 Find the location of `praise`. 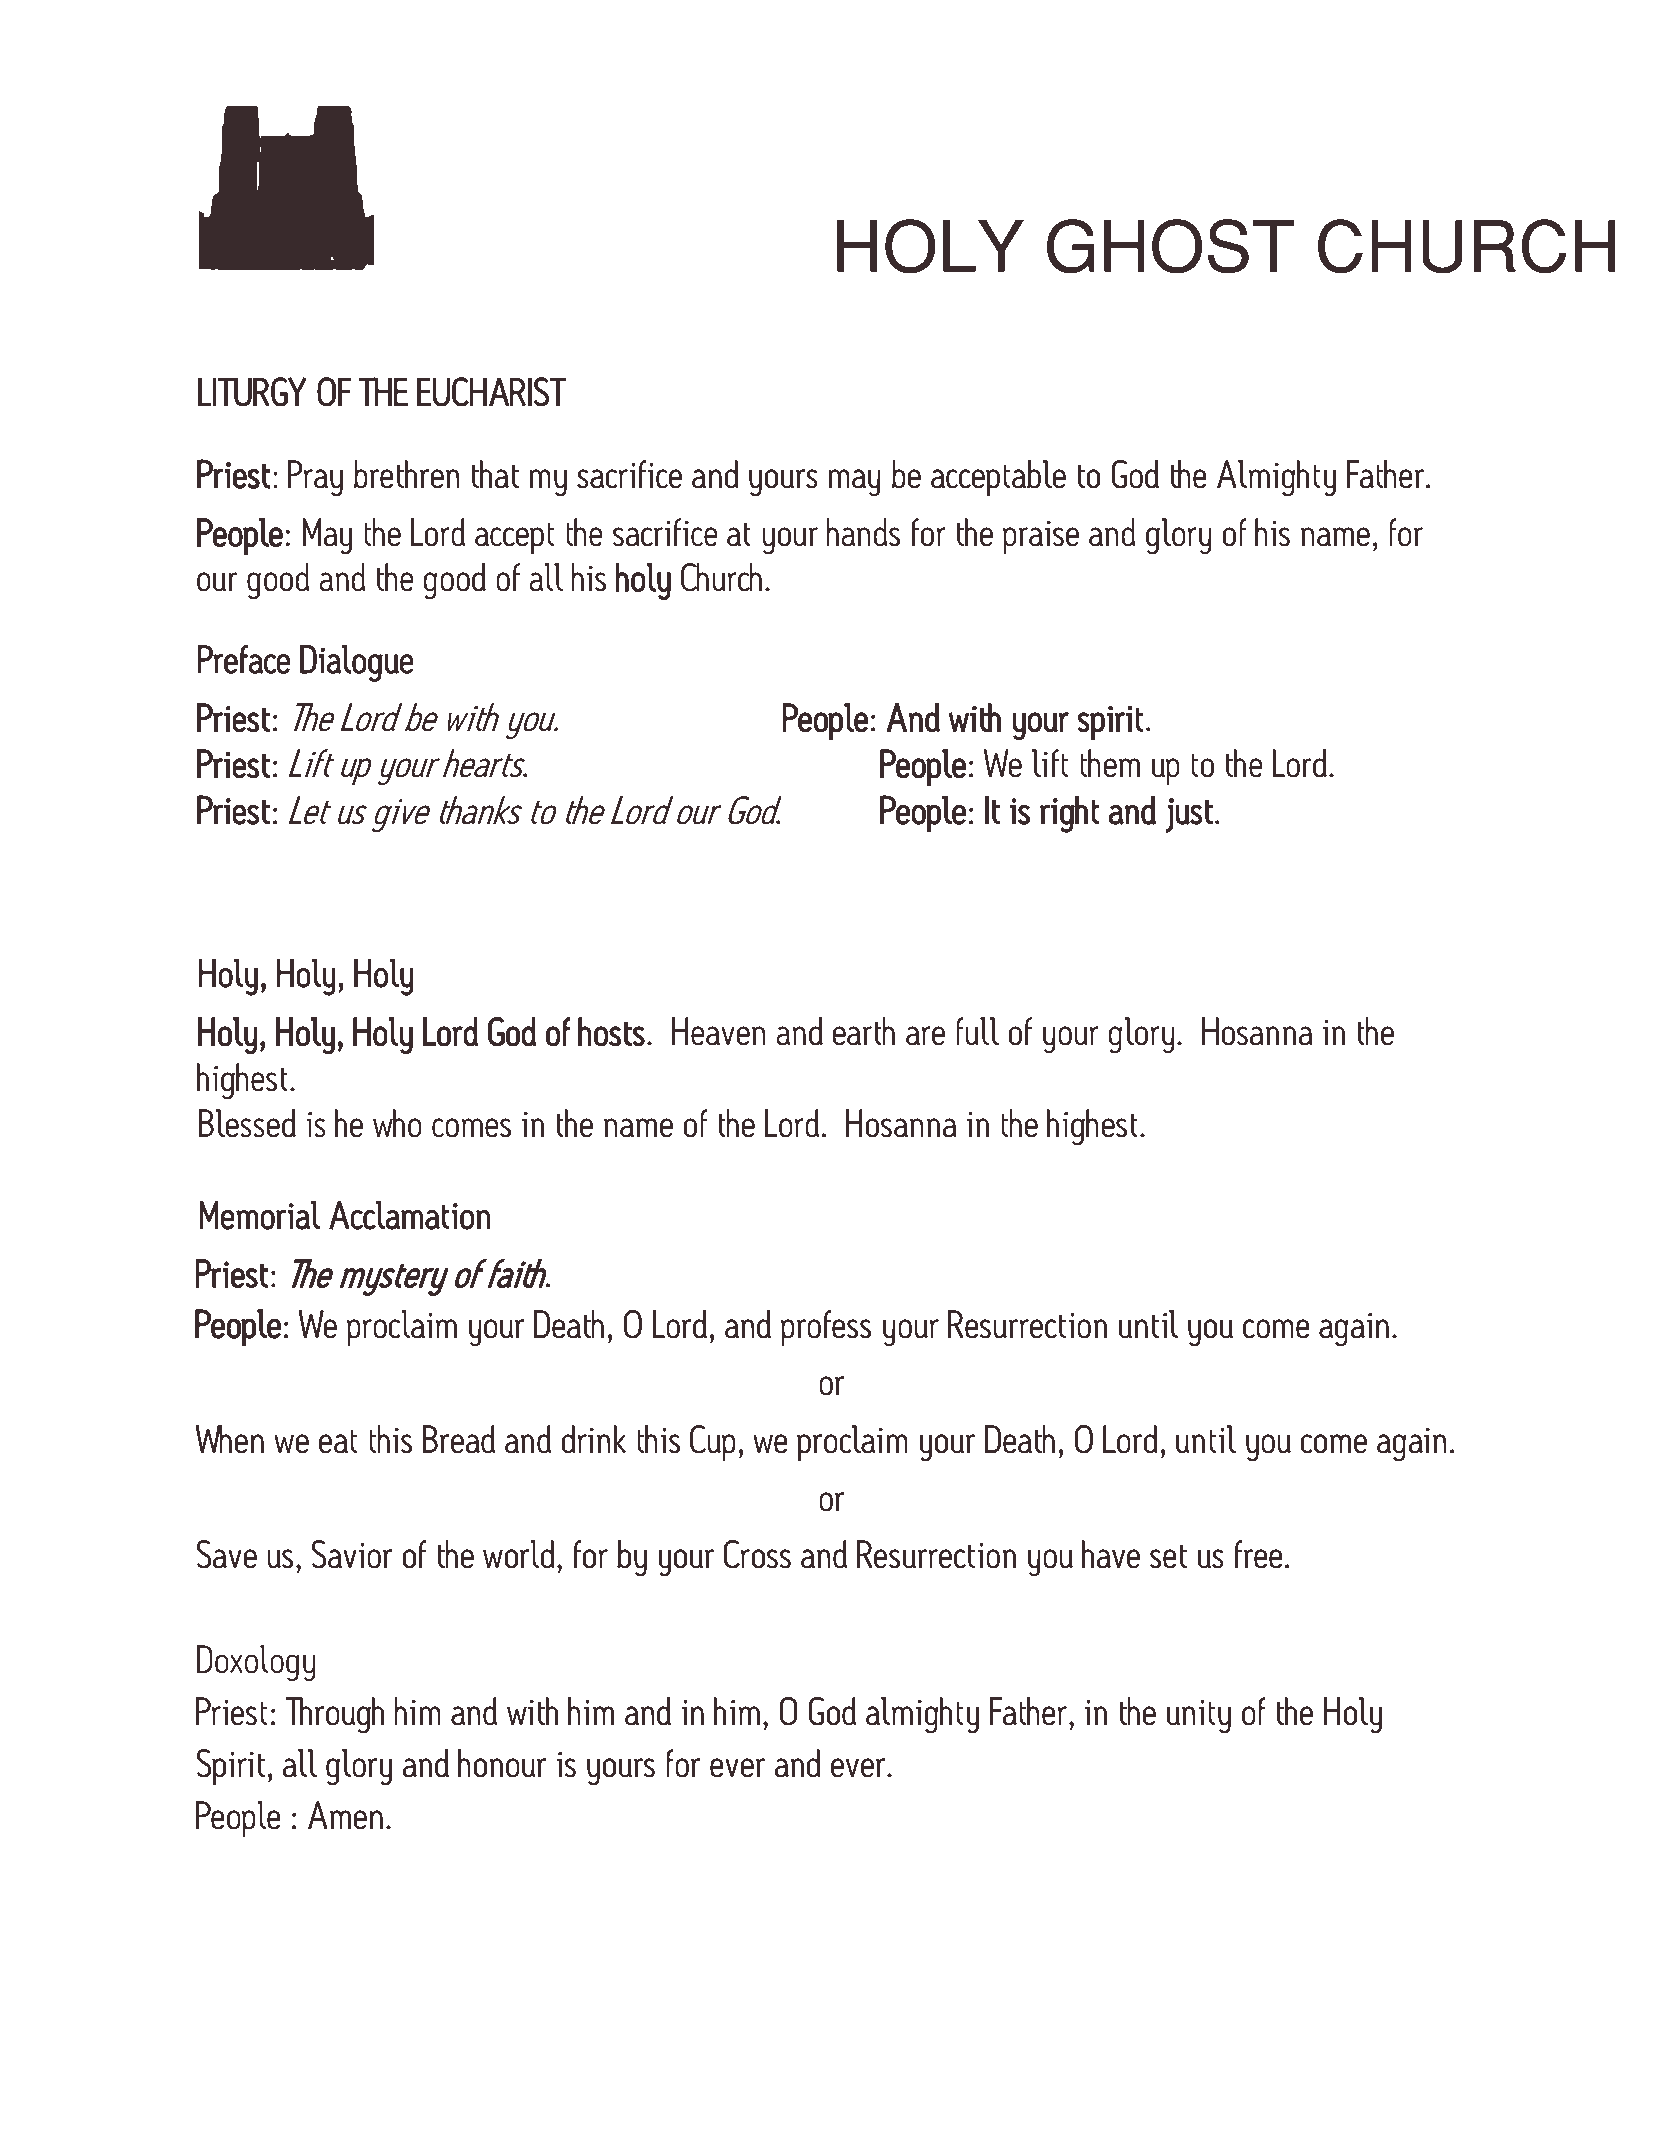

praise is located at coordinates (1041, 537).
